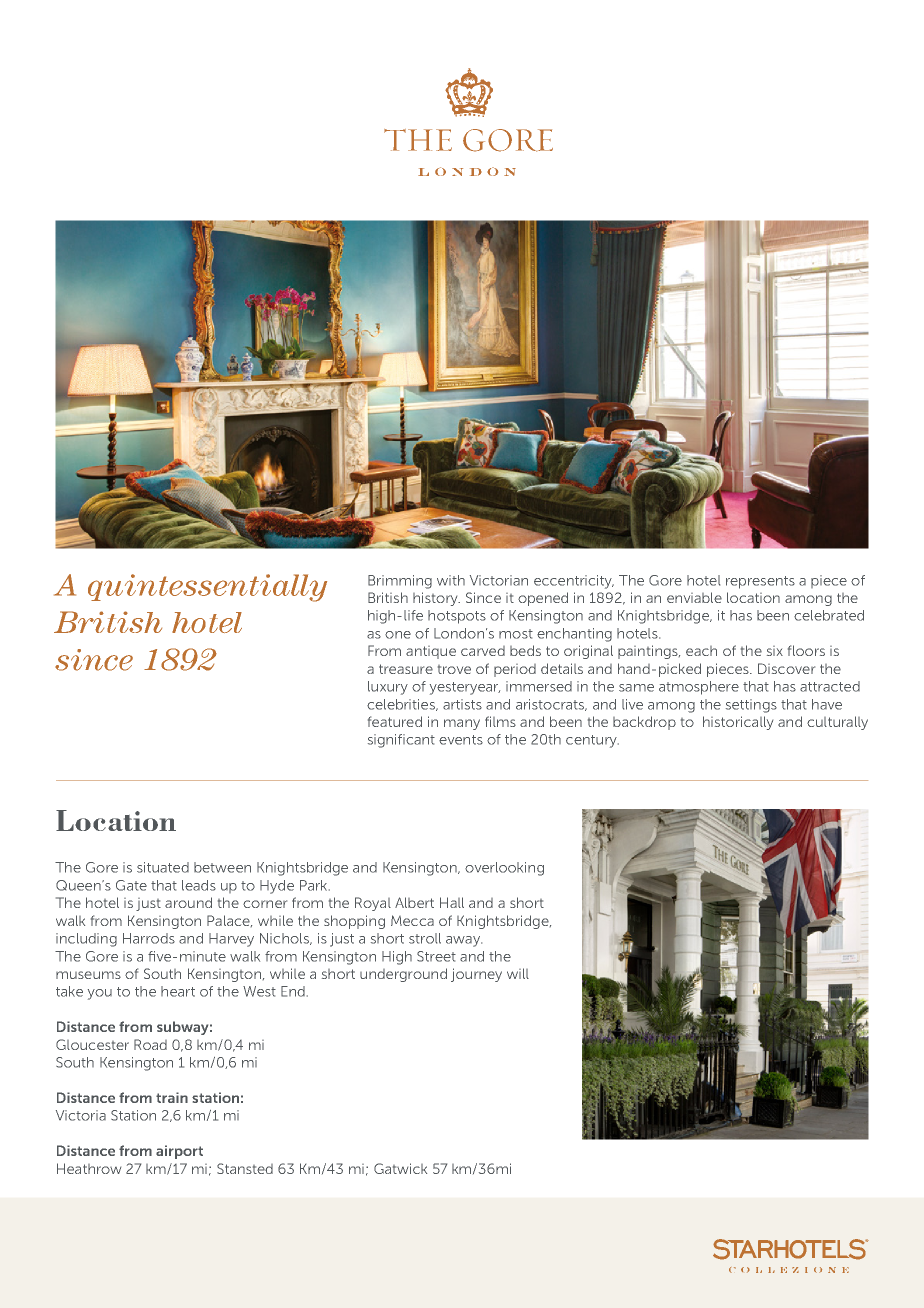  I want to click on situated, so click(163, 867).
